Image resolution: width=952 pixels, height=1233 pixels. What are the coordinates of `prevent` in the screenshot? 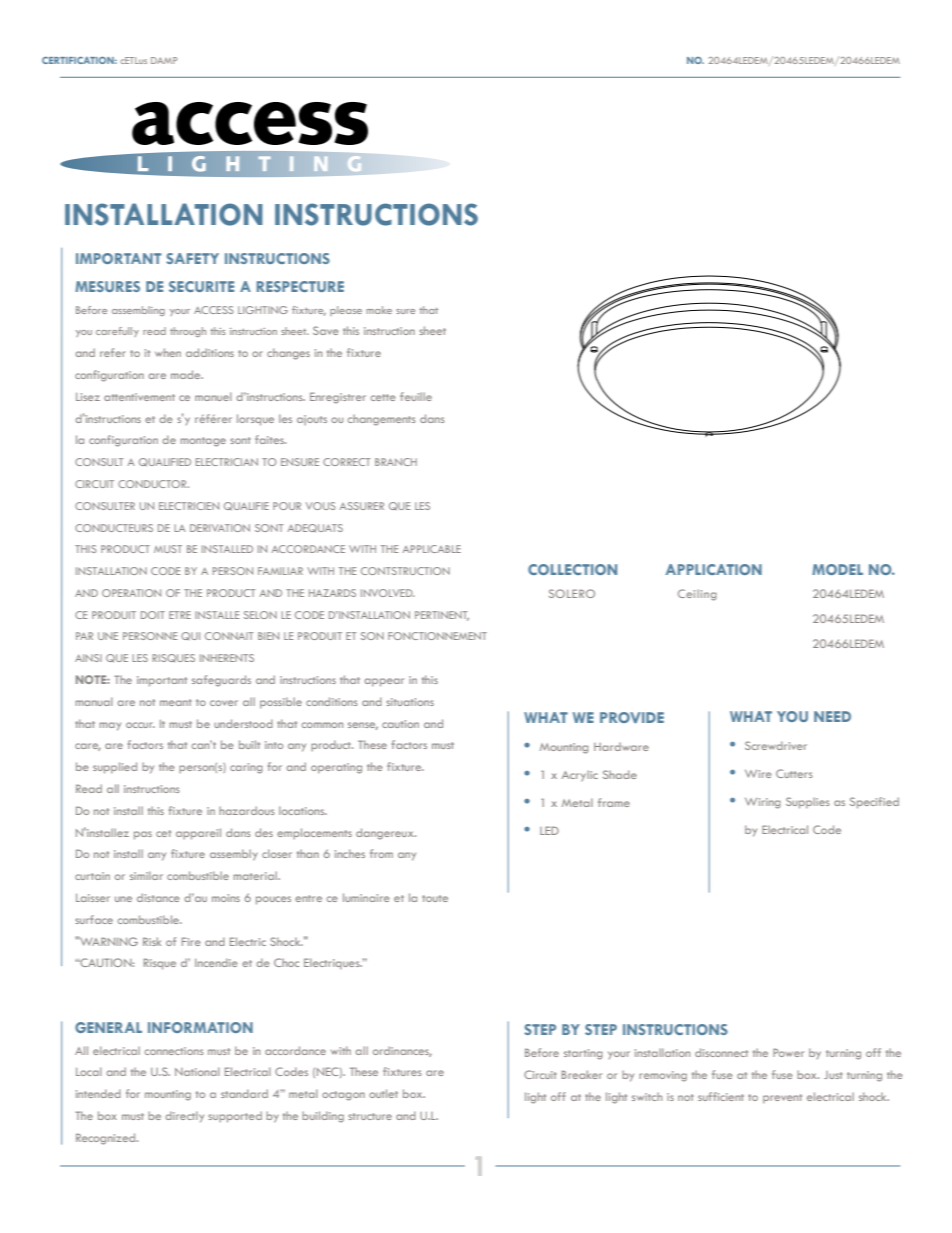 It's located at (782, 1099).
